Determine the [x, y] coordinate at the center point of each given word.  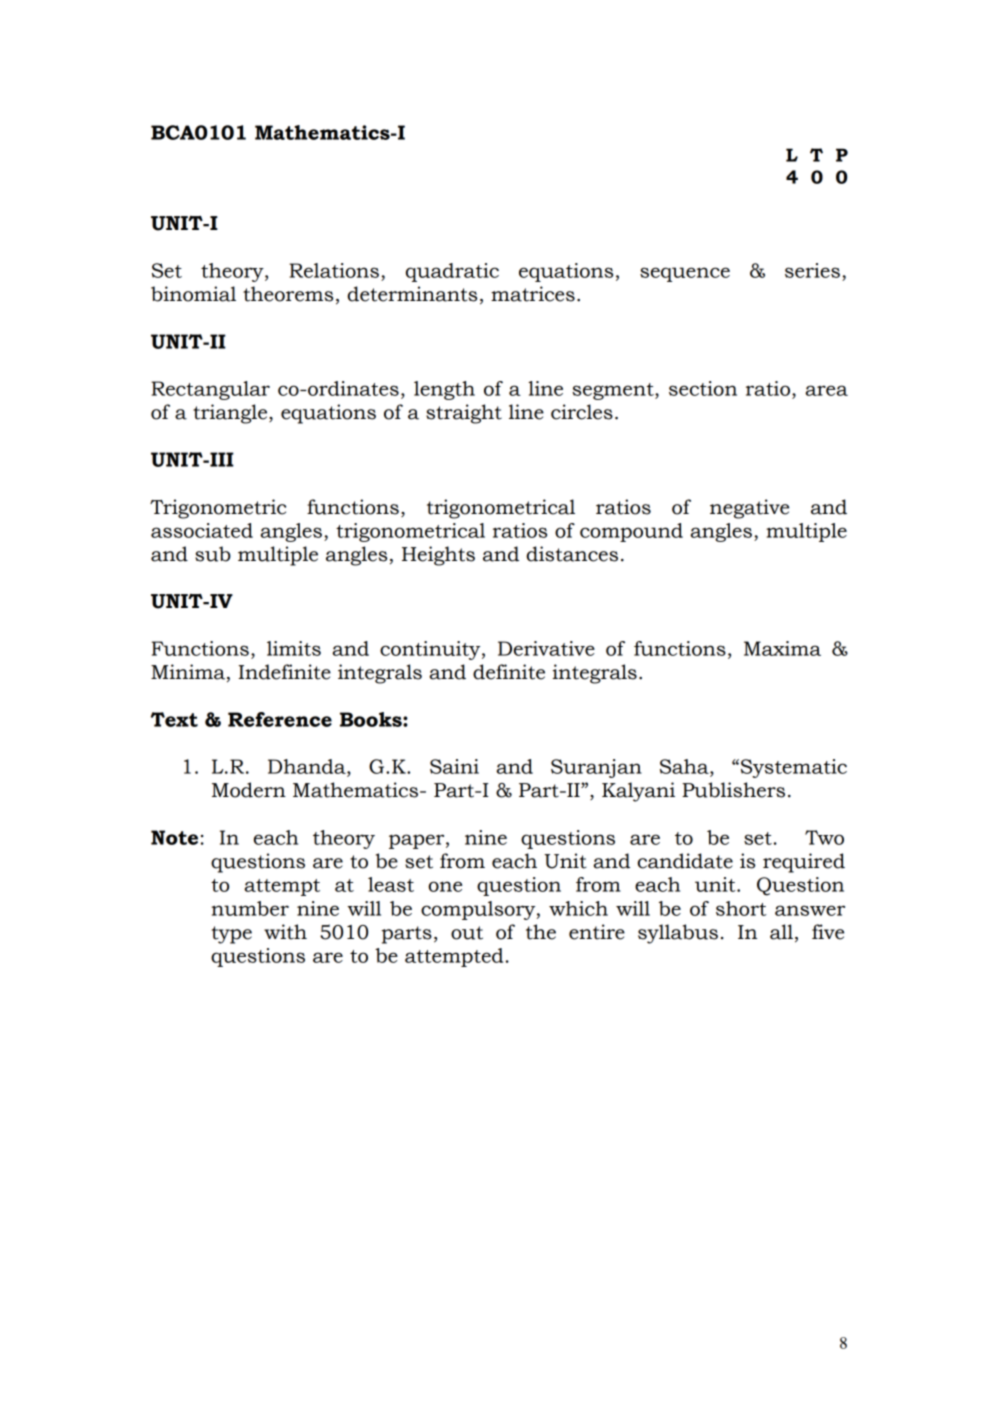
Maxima [782, 648]
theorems [288, 294]
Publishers [733, 790]
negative [749, 509]
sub [213, 554]
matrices [533, 294]
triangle [231, 414]
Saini [454, 766]
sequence [685, 274]
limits [294, 648]
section [703, 388]
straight [464, 414]
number [250, 908]
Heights [438, 556]
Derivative [546, 648]
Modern [249, 790]
